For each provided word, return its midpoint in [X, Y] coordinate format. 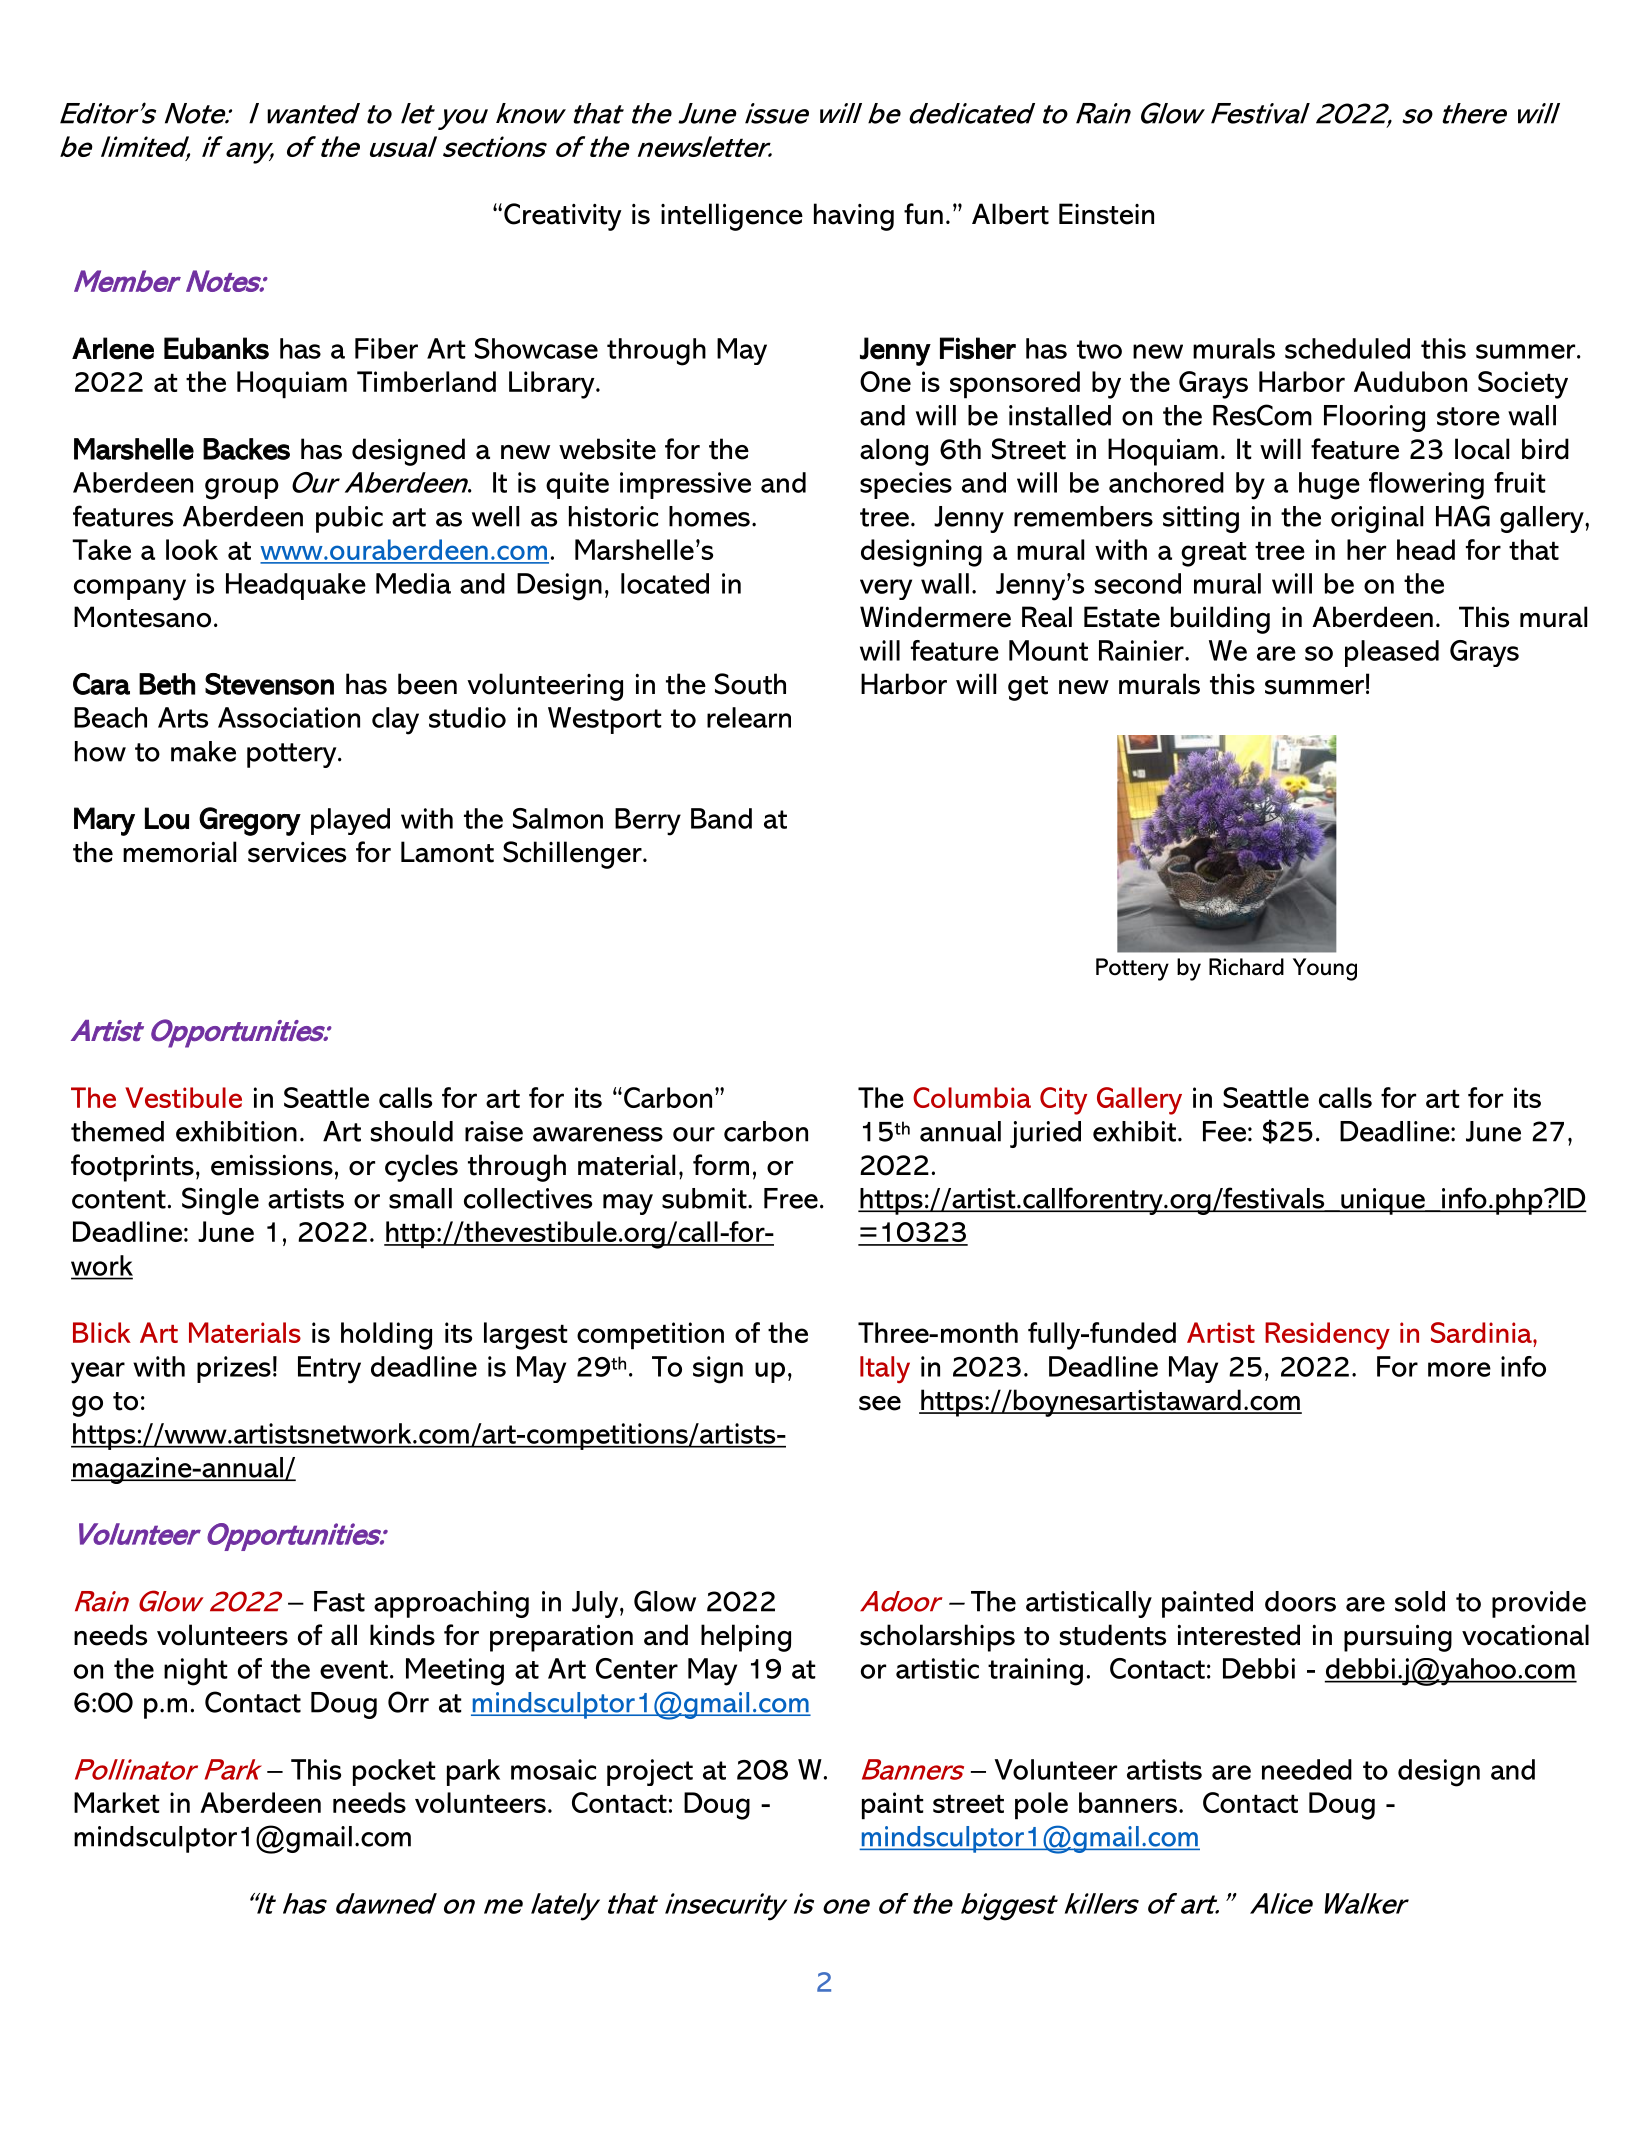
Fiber [386, 348]
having [854, 217]
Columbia [972, 1097]
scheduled [1347, 348]
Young [1325, 969]
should [412, 1131]
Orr [408, 1702]
